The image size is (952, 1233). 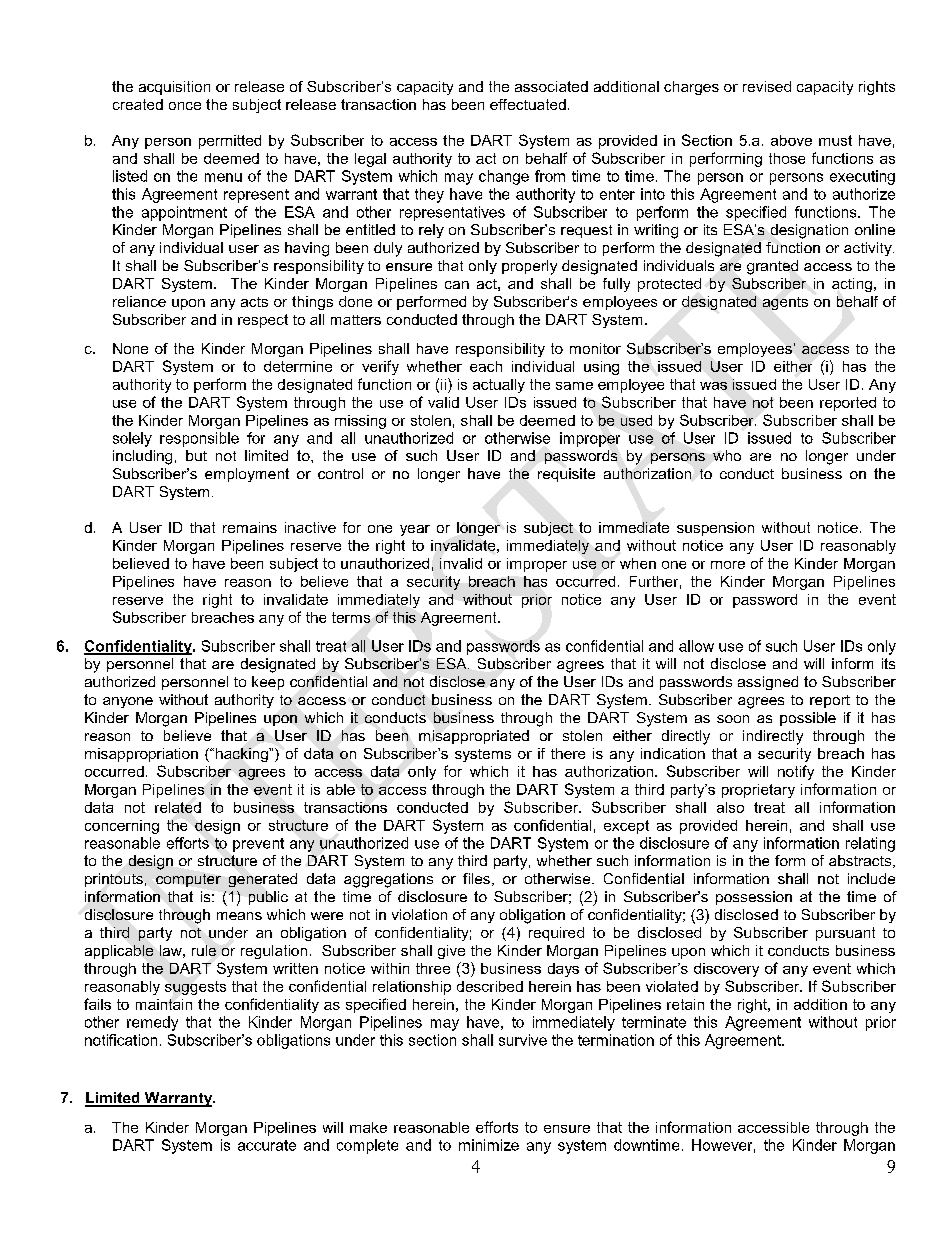 I want to click on accurate, so click(x=267, y=1145).
